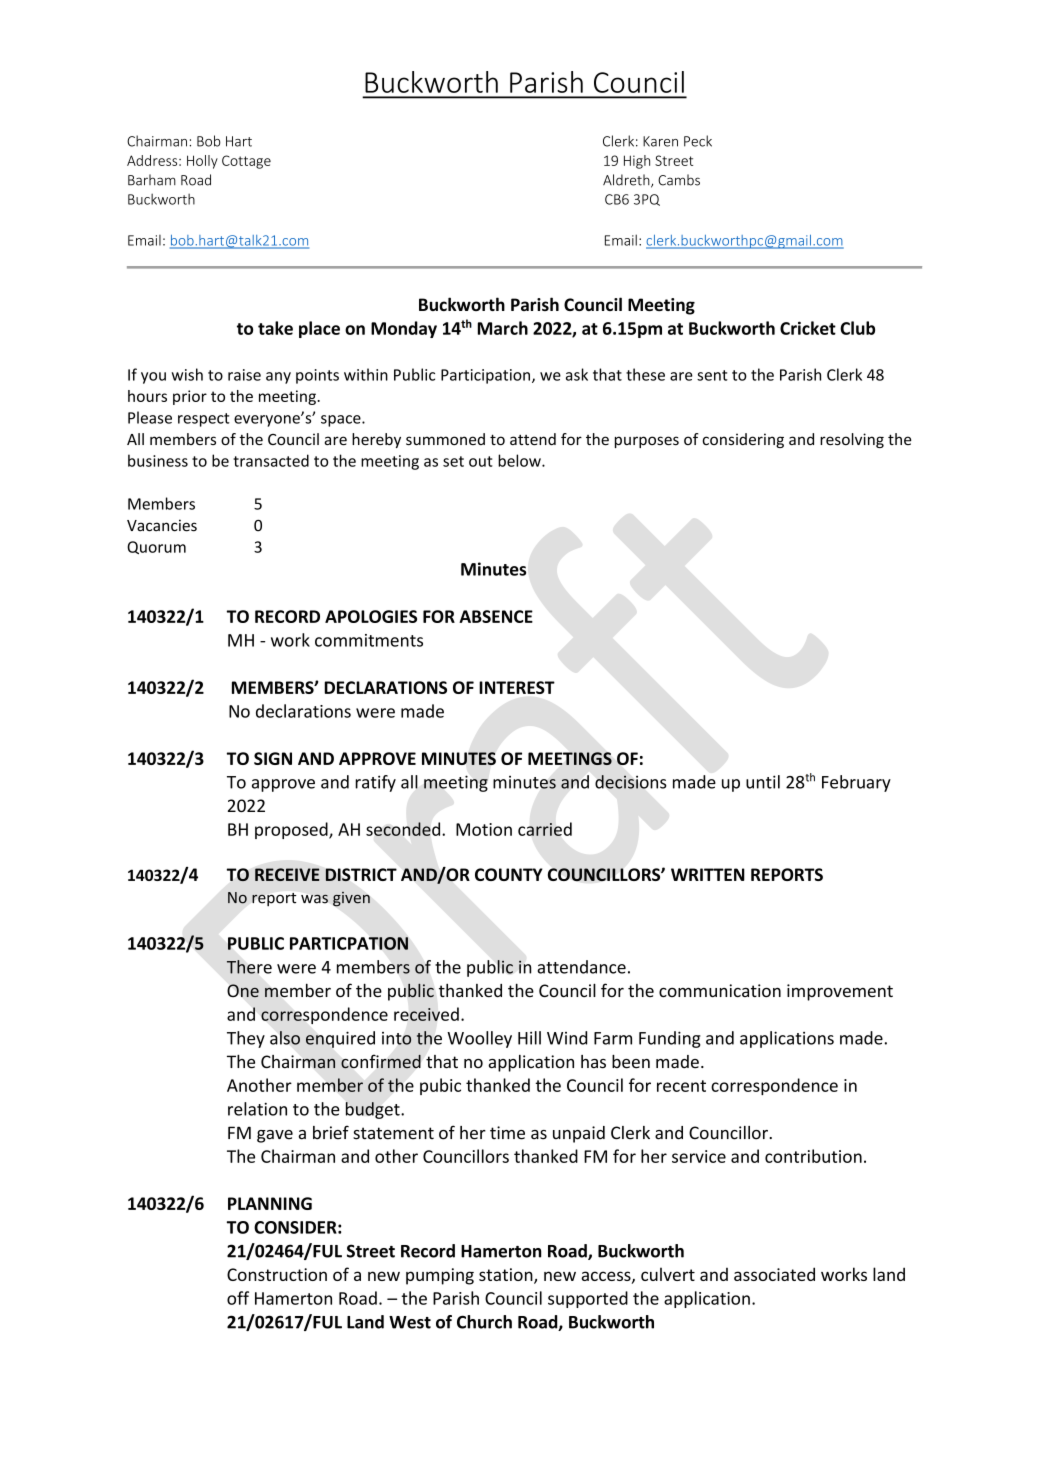 Image resolution: width=1049 pixels, height=1483 pixels. Describe the element at coordinates (271, 460) in the screenshot. I see `transacted` at that location.
